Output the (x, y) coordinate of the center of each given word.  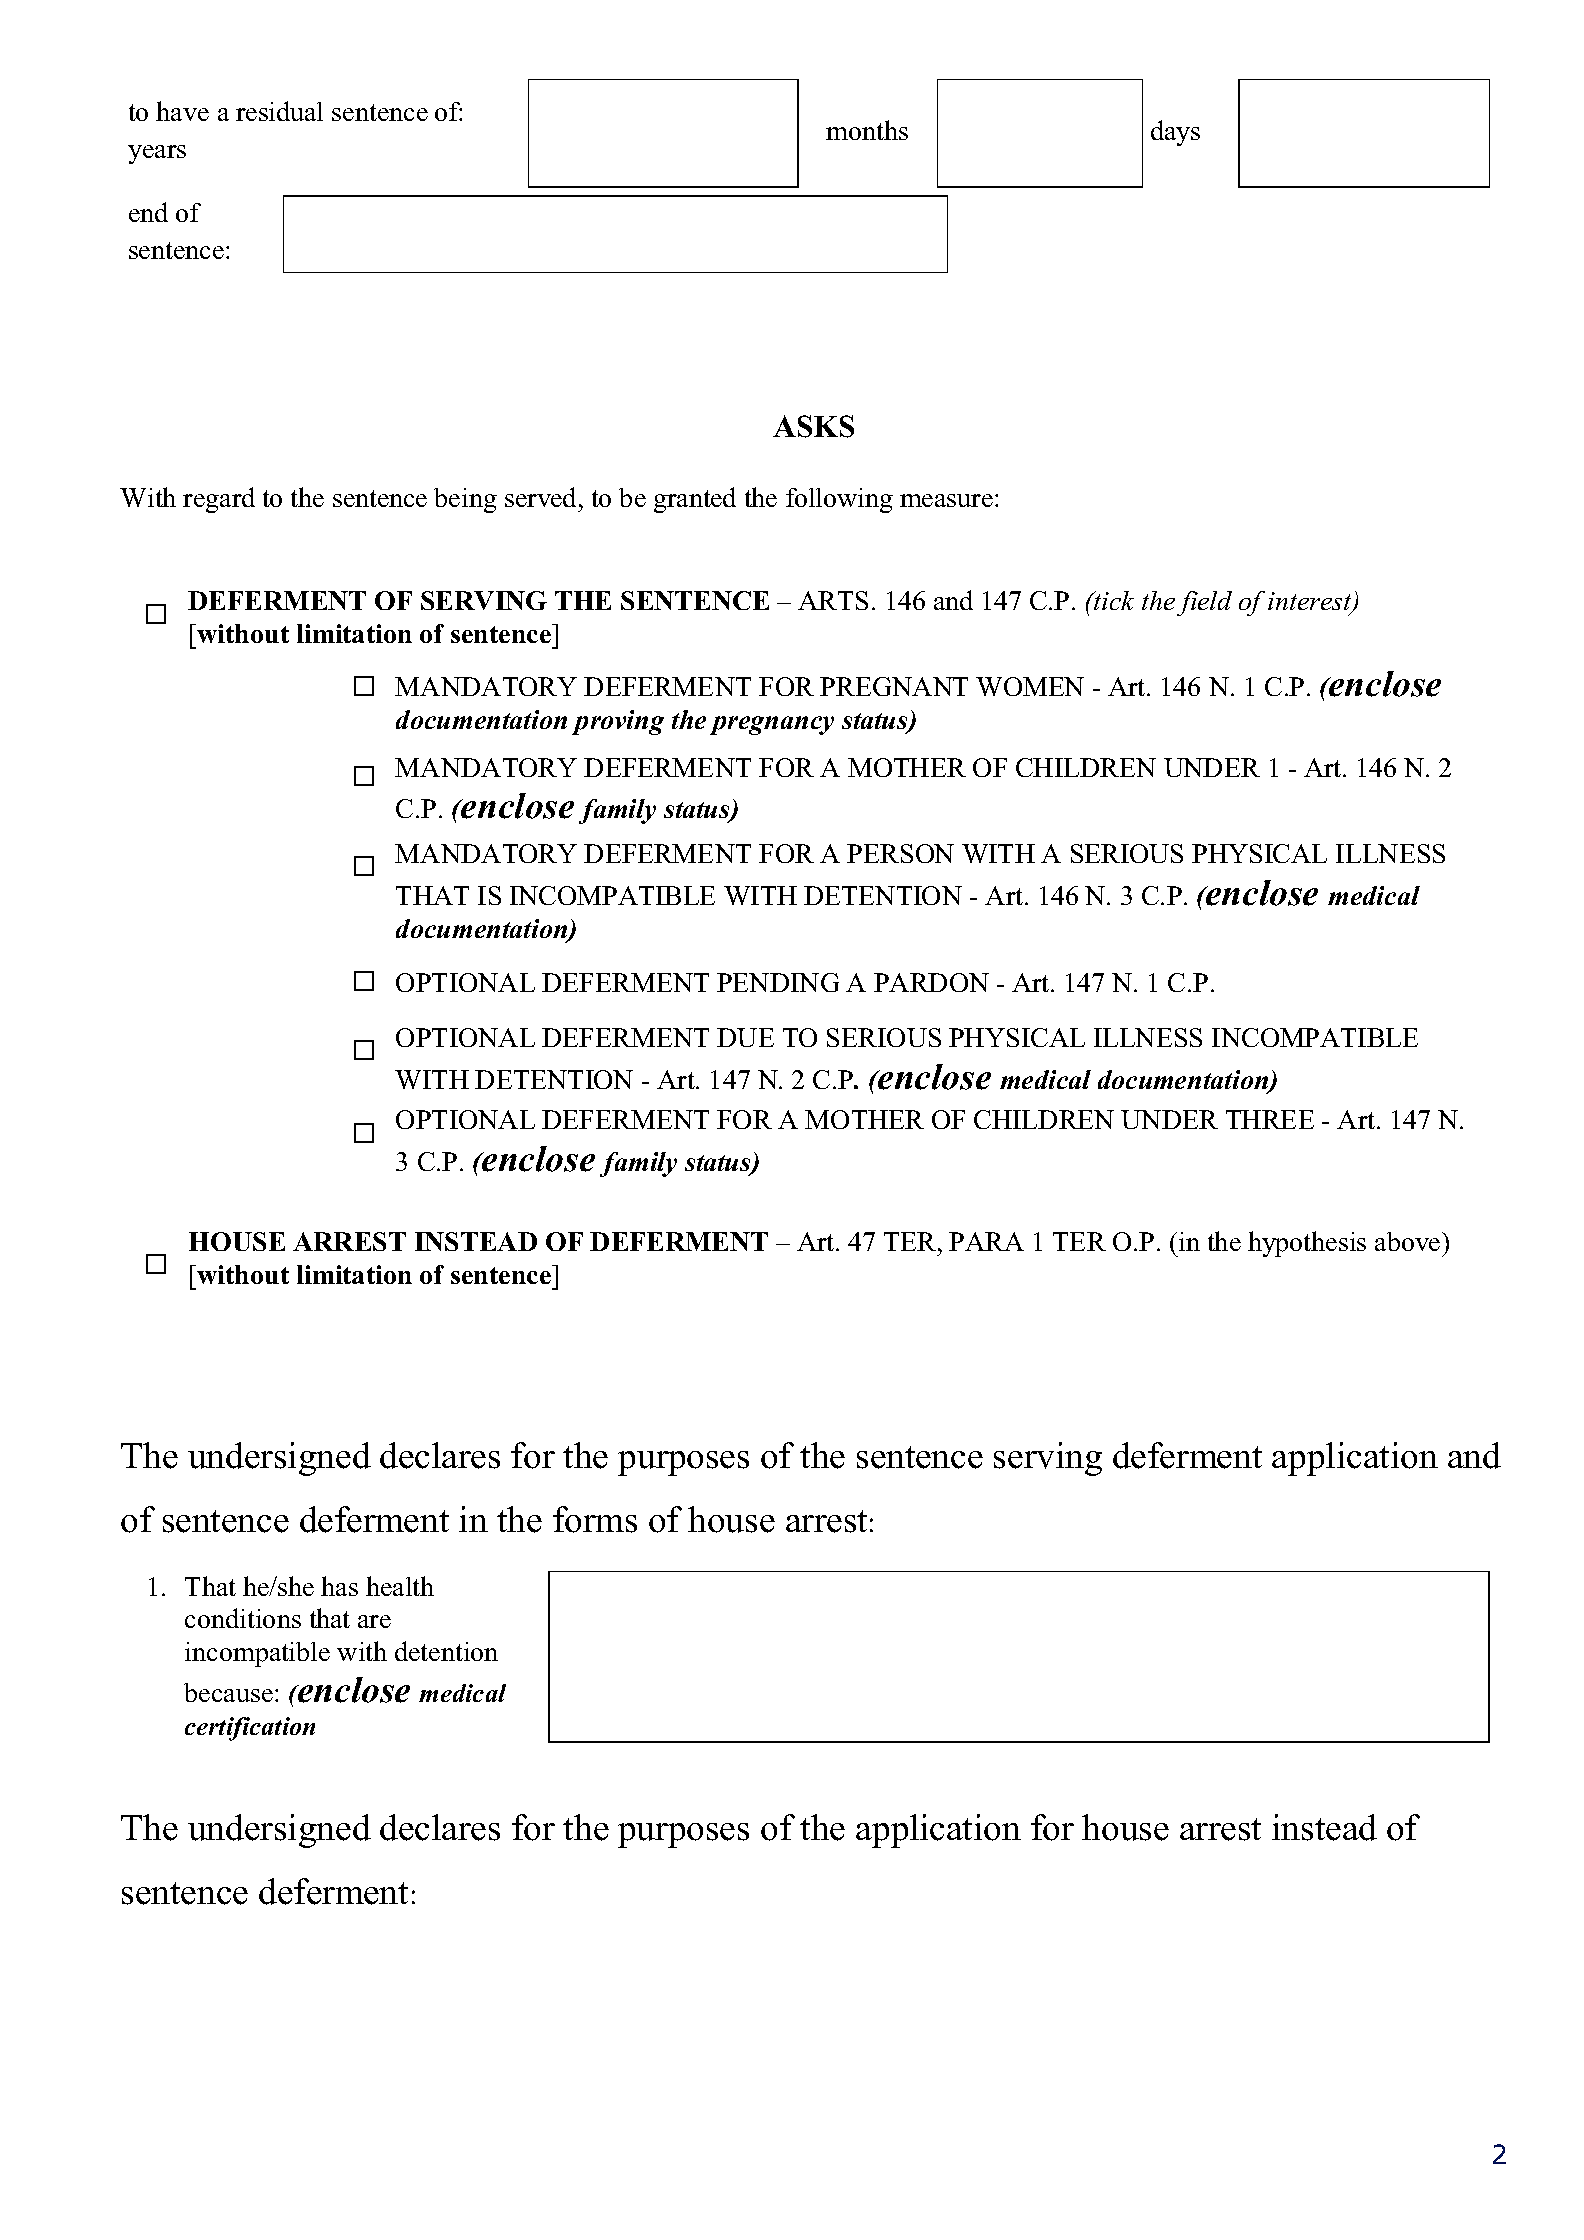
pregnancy (772, 725)
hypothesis (1307, 1244)
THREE (1270, 1119)
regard (219, 500)
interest (1311, 603)
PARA (986, 1241)
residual (279, 111)
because (230, 1692)
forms (595, 1519)
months (867, 130)
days (1175, 133)
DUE (745, 1037)
